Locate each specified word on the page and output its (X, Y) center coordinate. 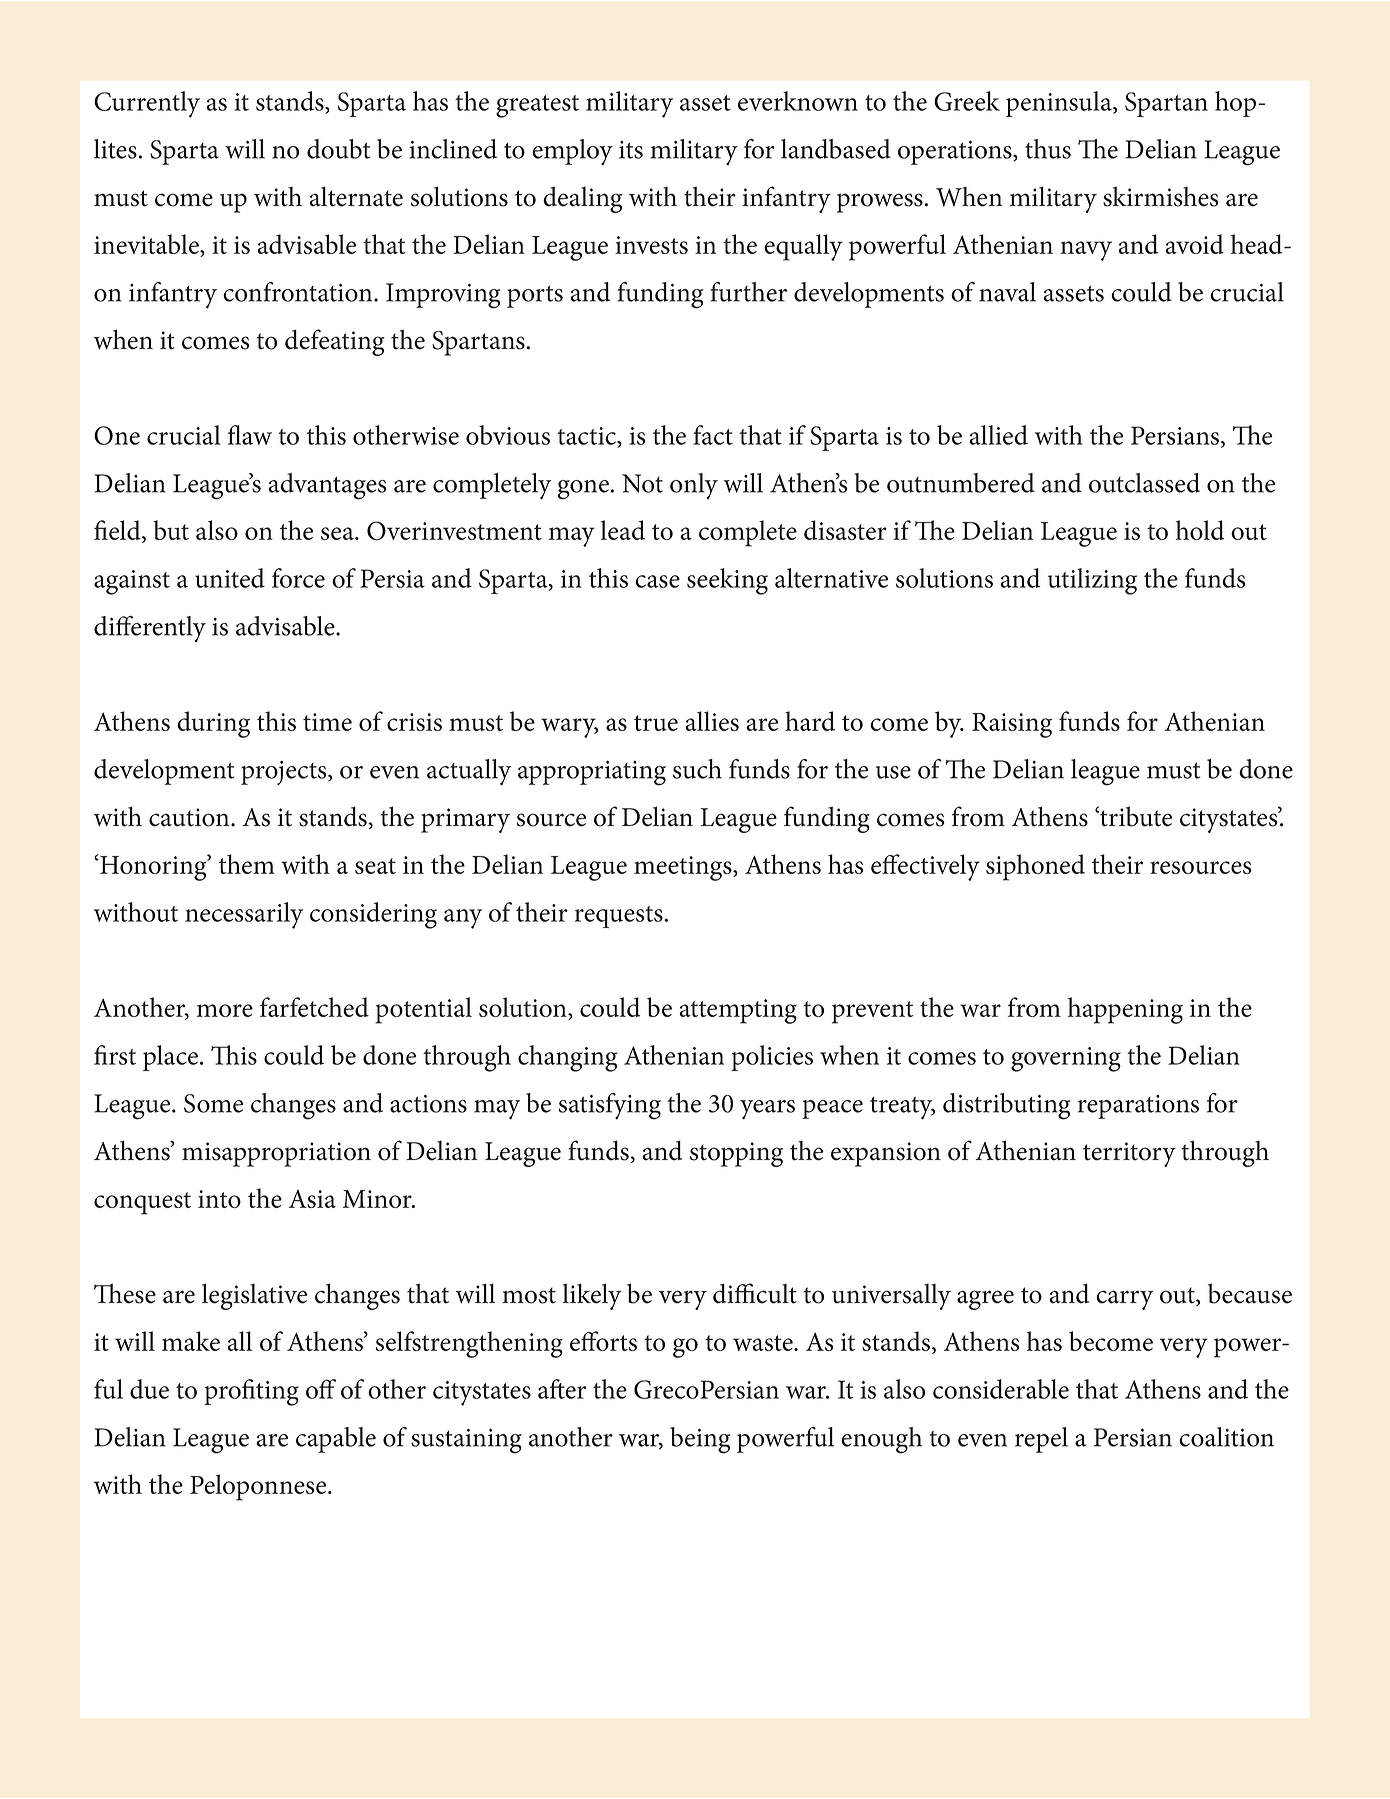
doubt (338, 149)
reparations (1138, 1107)
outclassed (1144, 483)
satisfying (610, 1106)
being (700, 1440)
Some (213, 1103)
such (697, 769)
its (631, 150)
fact (713, 435)
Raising (1012, 725)
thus (1048, 149)
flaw (250, 435)
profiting (251, 1392)
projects (285, 773)
